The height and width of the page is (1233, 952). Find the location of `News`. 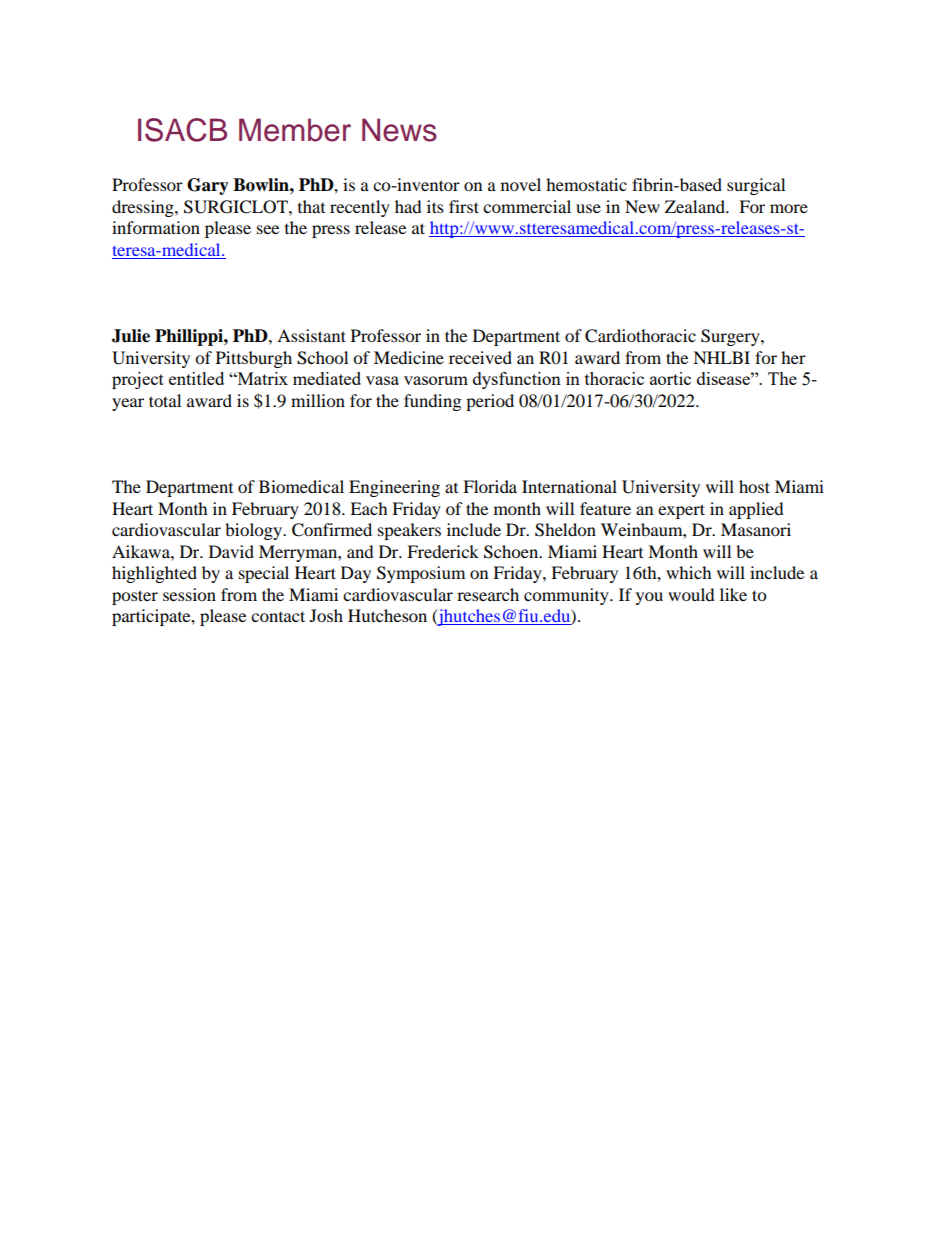

News is located at coordinates (399, 130).
